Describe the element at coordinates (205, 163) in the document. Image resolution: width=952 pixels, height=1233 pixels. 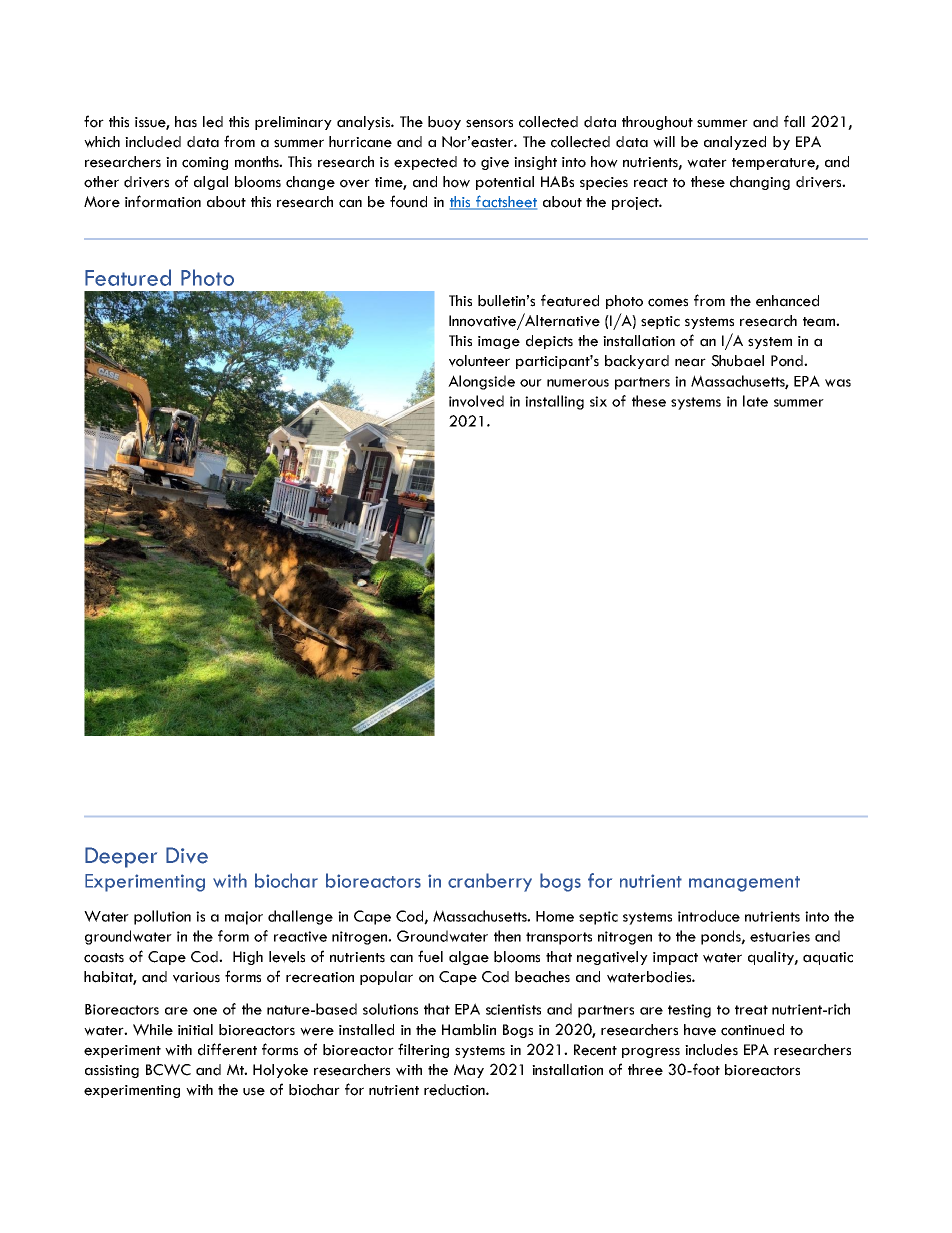
I see `coming` at that location.
